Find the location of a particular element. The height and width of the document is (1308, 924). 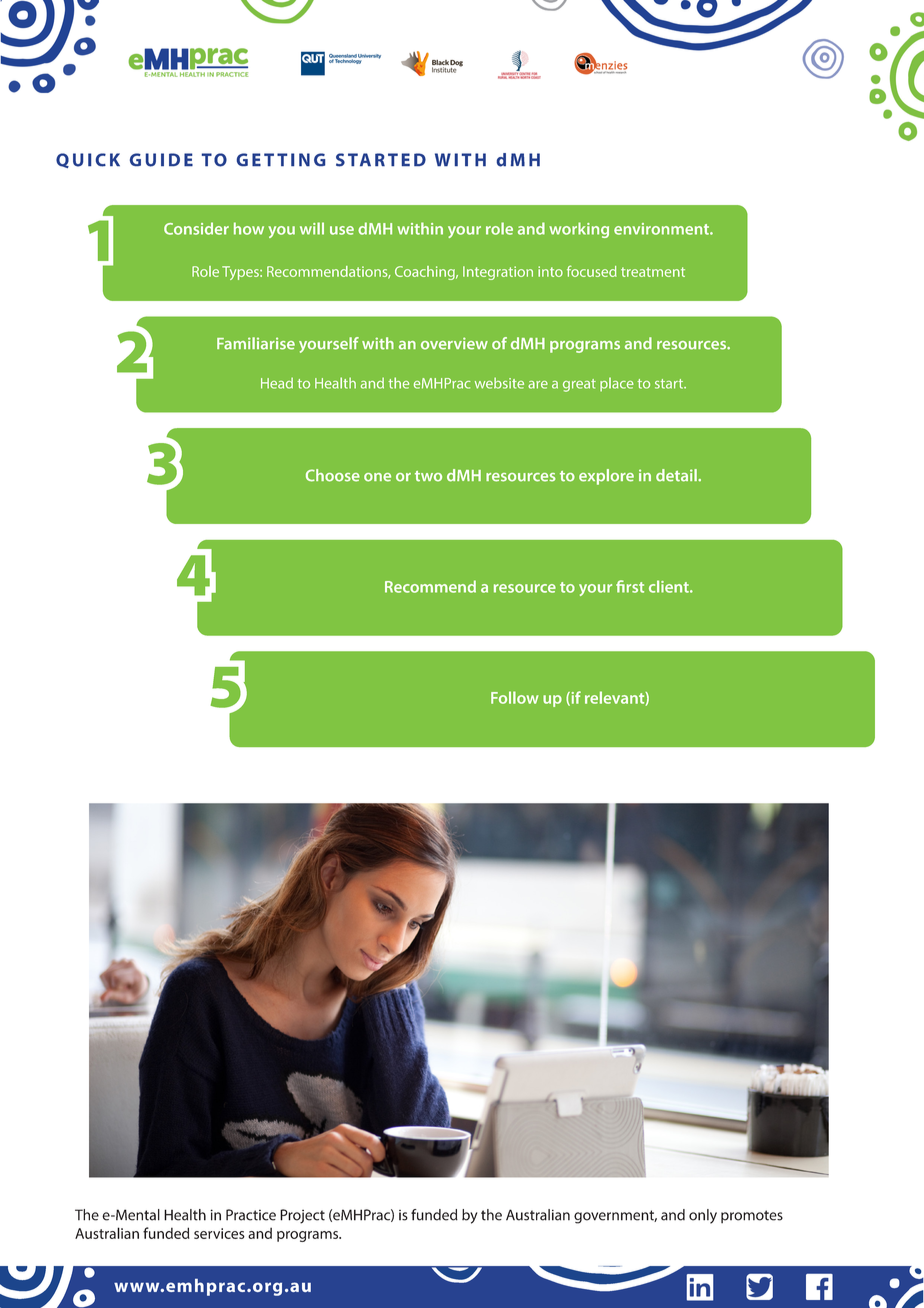

only is located at coordinates (703, 1216).
